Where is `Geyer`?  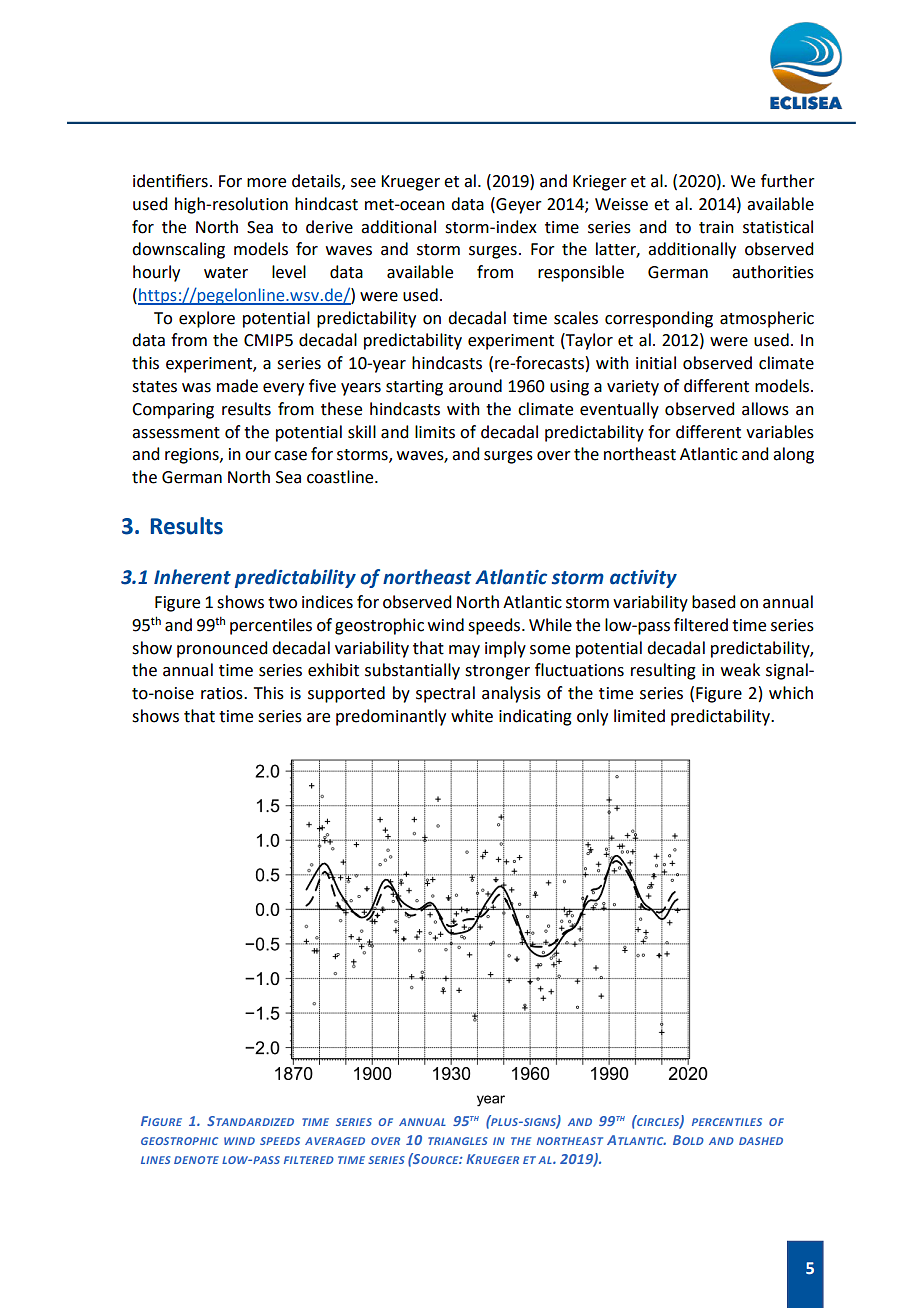
Geyer is located at coordinates (518, 205).
